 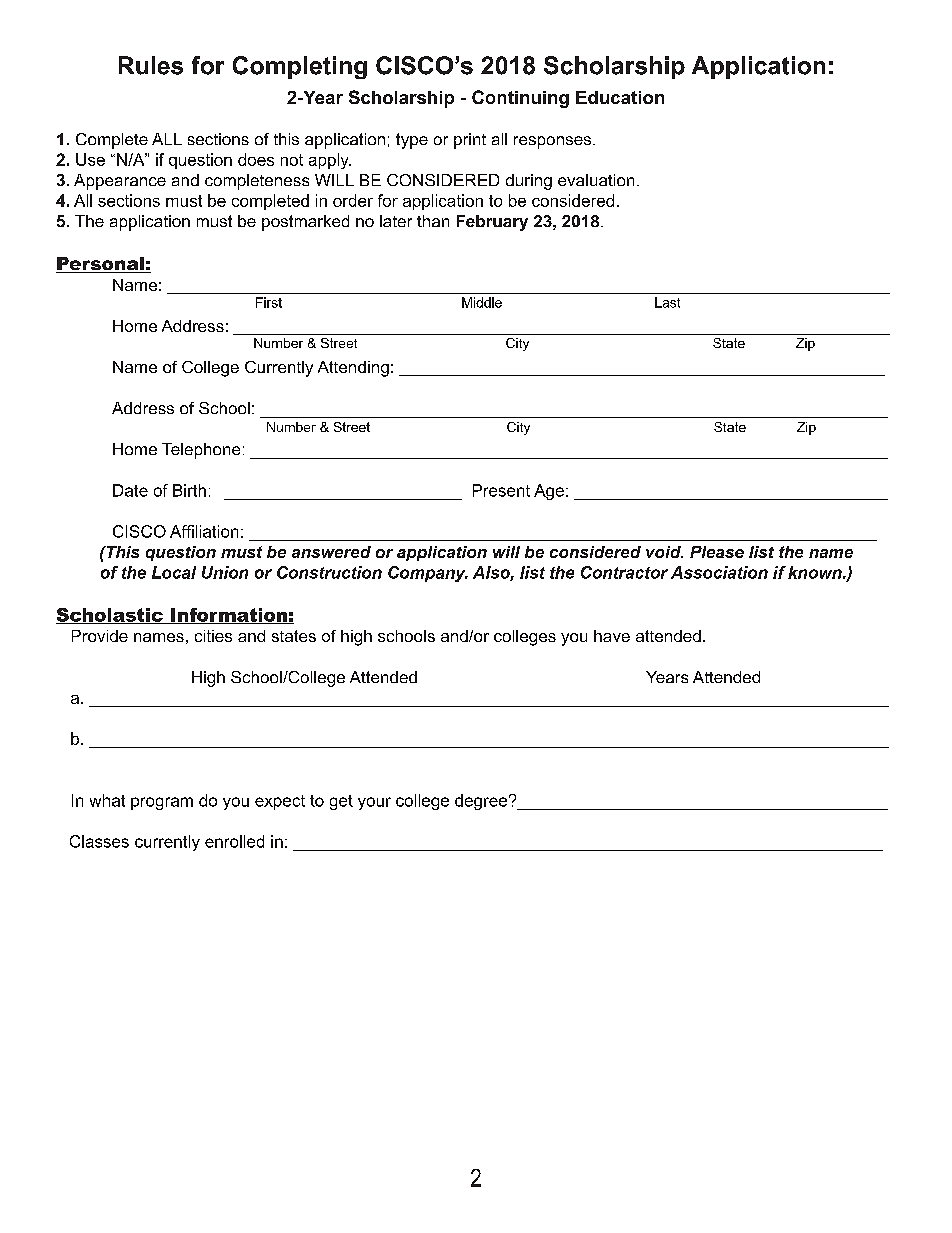 What do you see at coordinates (612, 636) in the image?
I see `have` at bounding box center [612, 636].
